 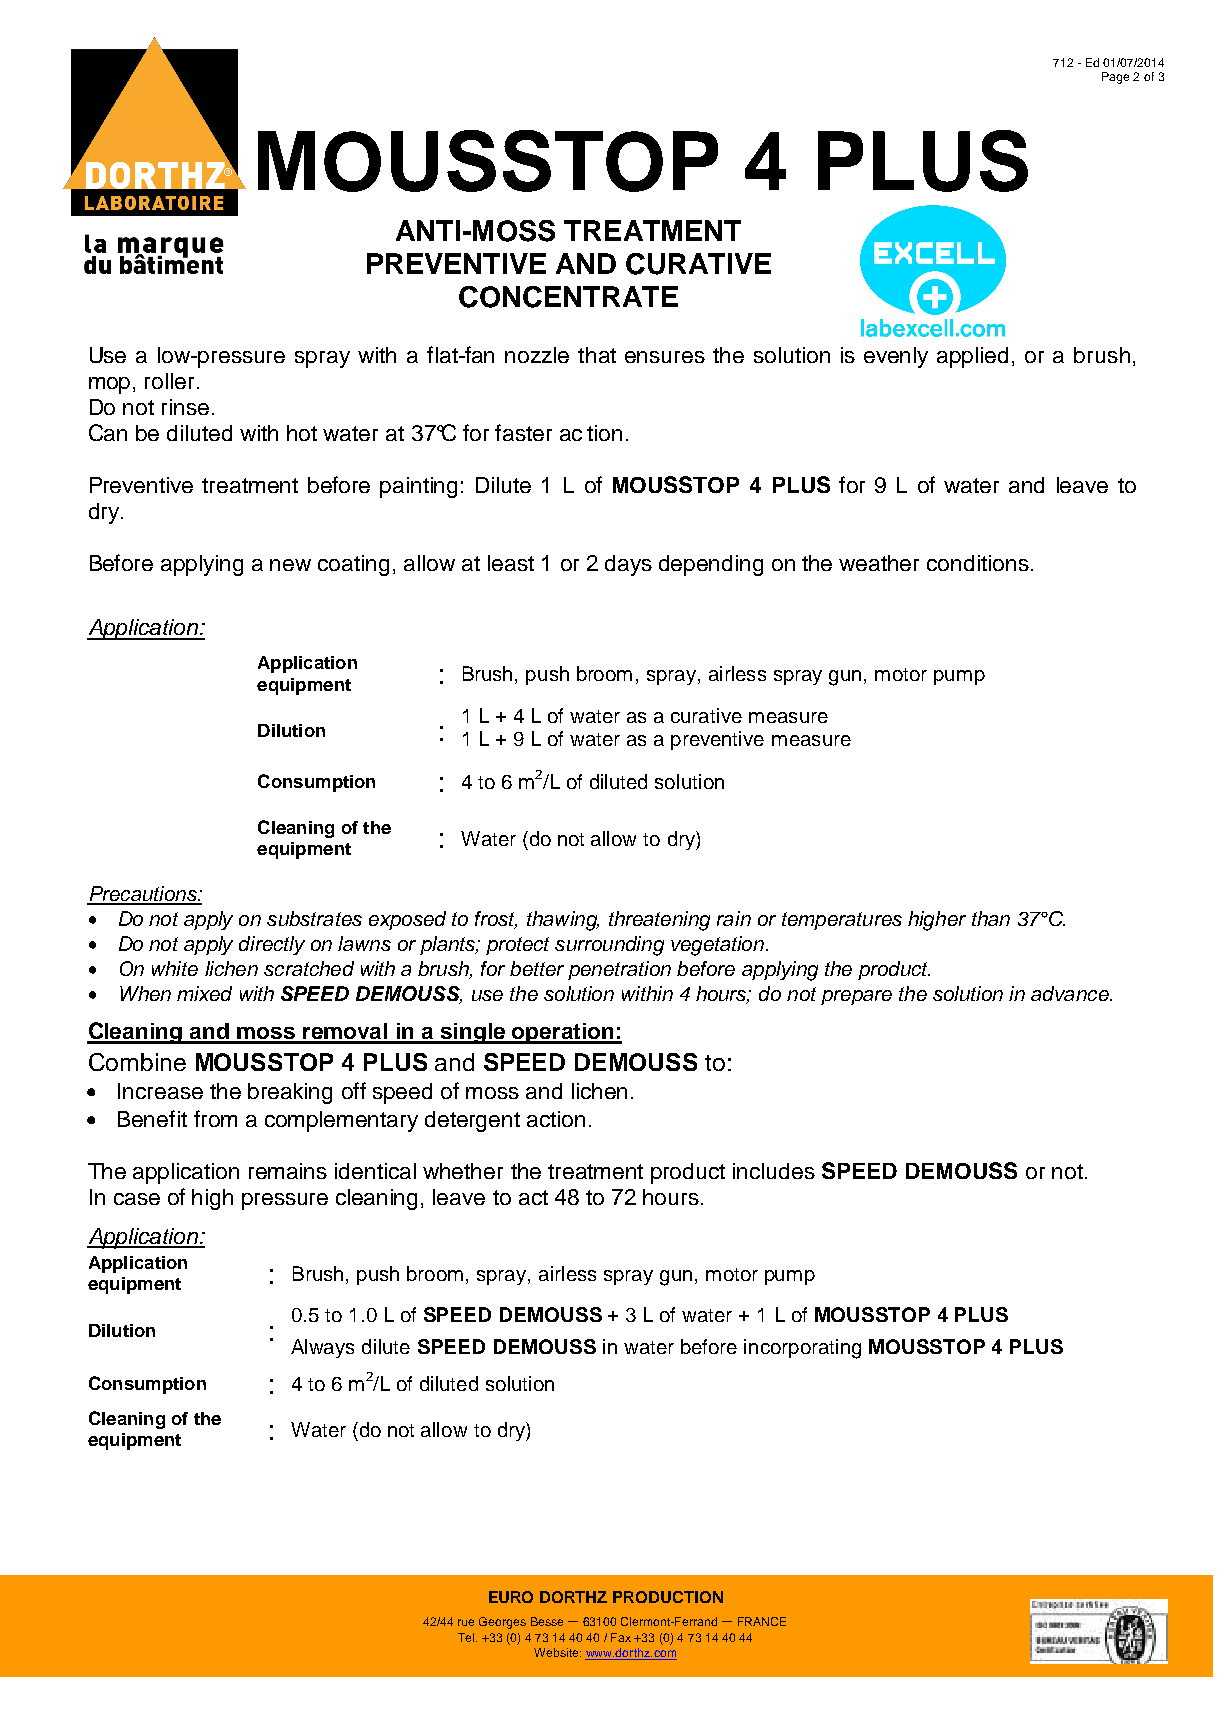 What do you see at coordinates (802, 1349) in the screenshot?
I see `incorporating` at bounding box center [802, 1349].
